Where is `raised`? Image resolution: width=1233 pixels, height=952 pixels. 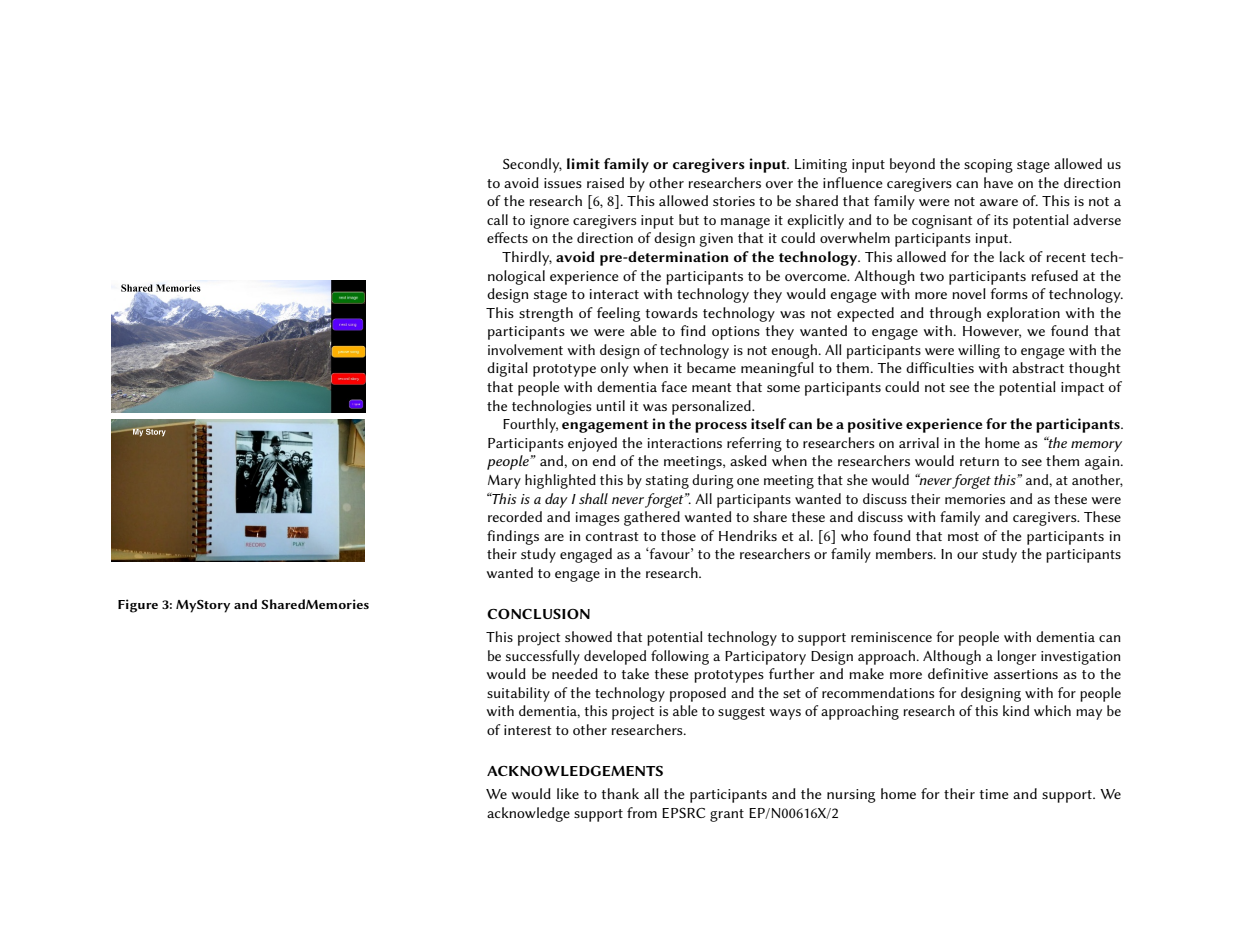 raised is located at coordinates (605, 182).
